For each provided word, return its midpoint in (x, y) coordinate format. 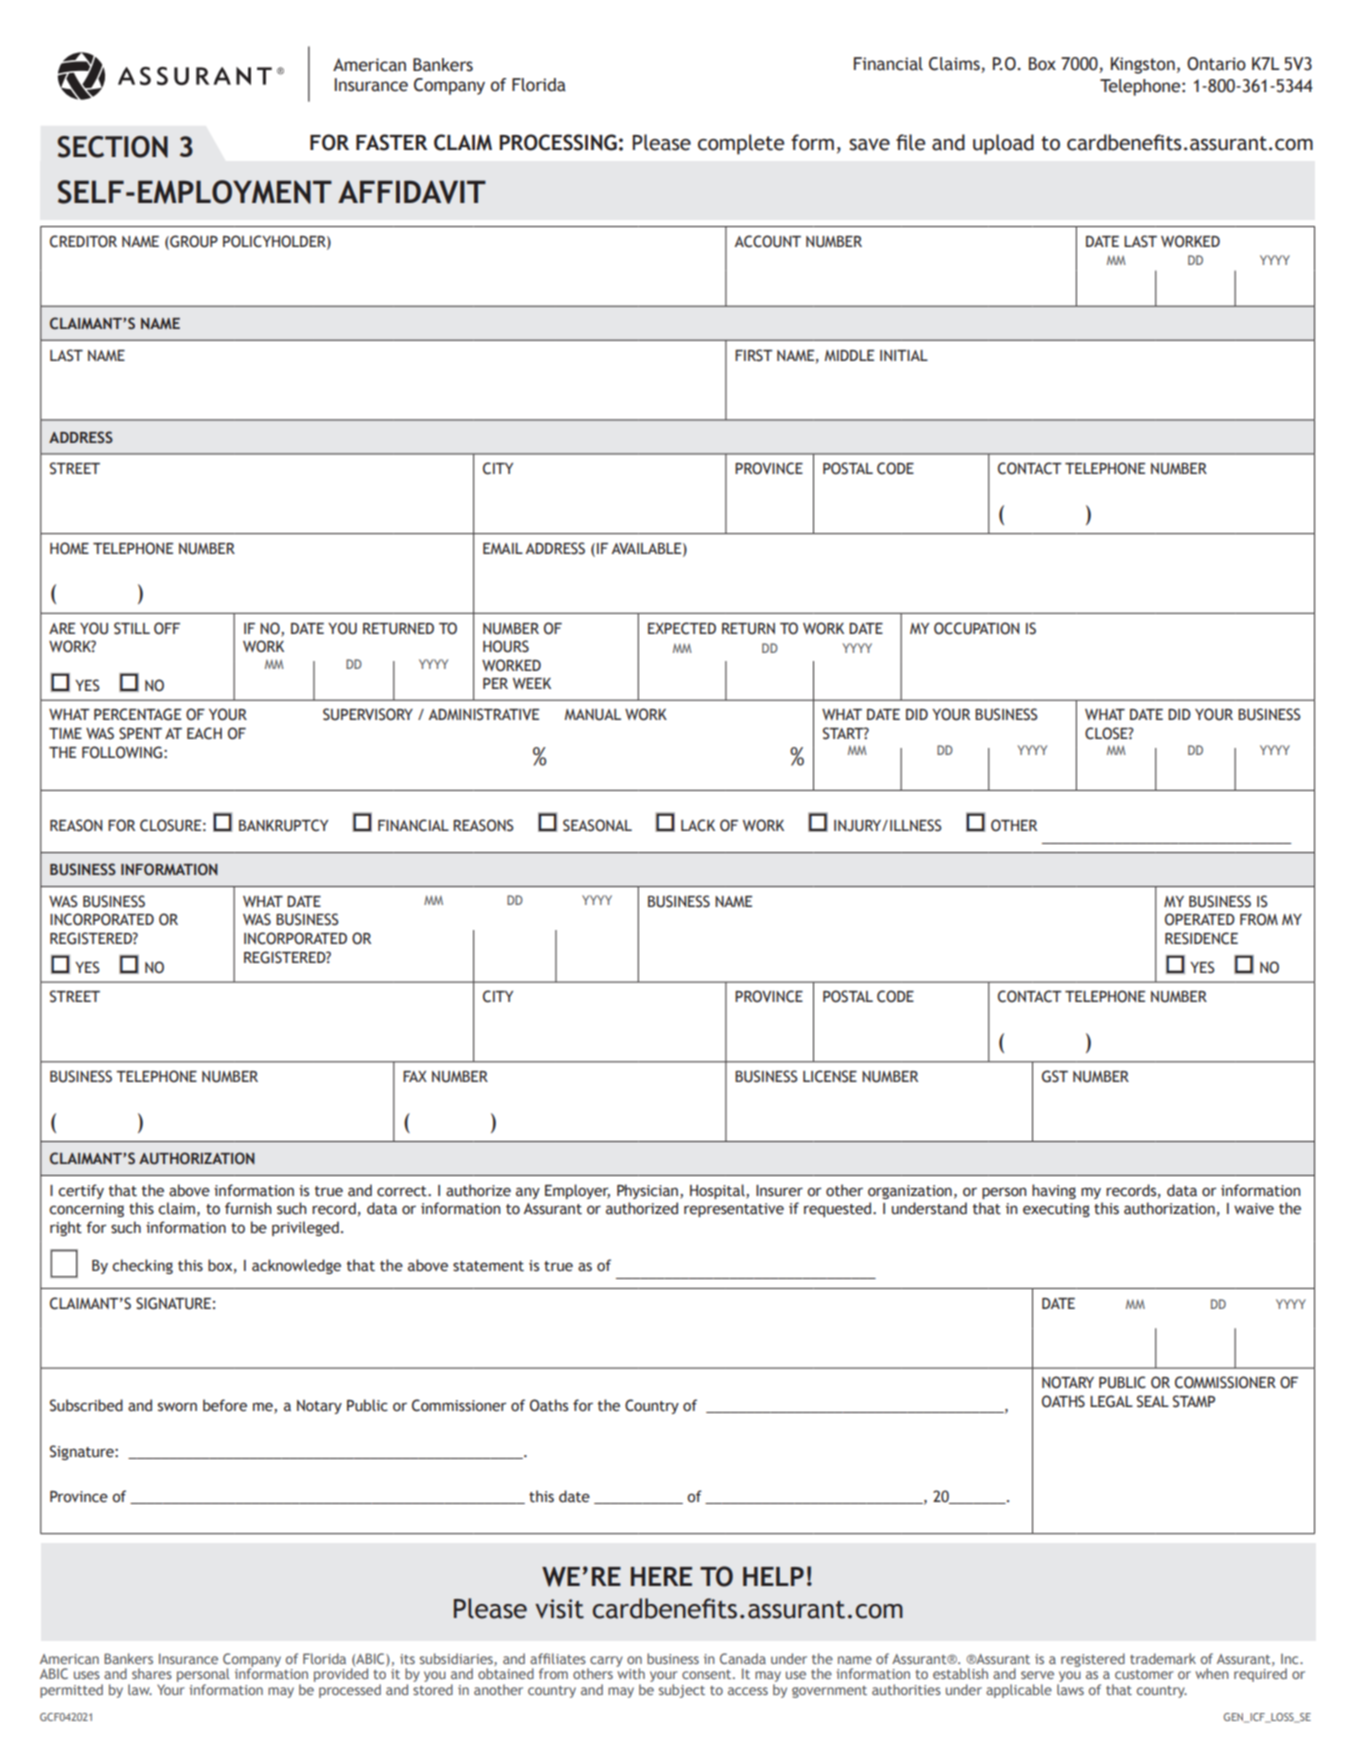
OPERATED (1200, 919)
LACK (698, 825)
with (630, 1672)
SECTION (112, 147)
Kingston (1143, 65)
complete (741, 144)
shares (152, 1673)
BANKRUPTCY (283, 825)
